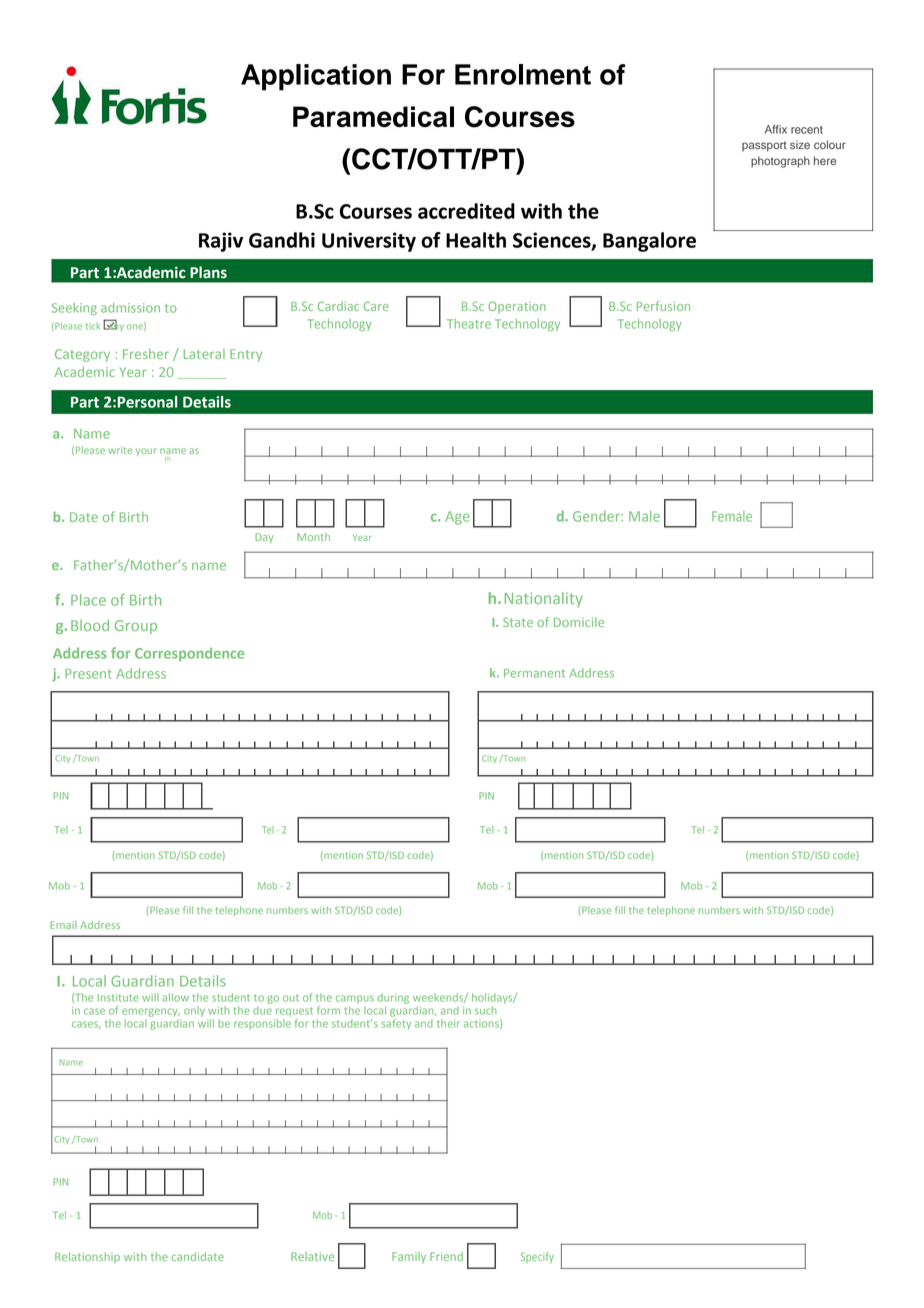  What do you see at coordinates (88, 674) in the document?
I see `Present` at bounding box center [88, 674].
